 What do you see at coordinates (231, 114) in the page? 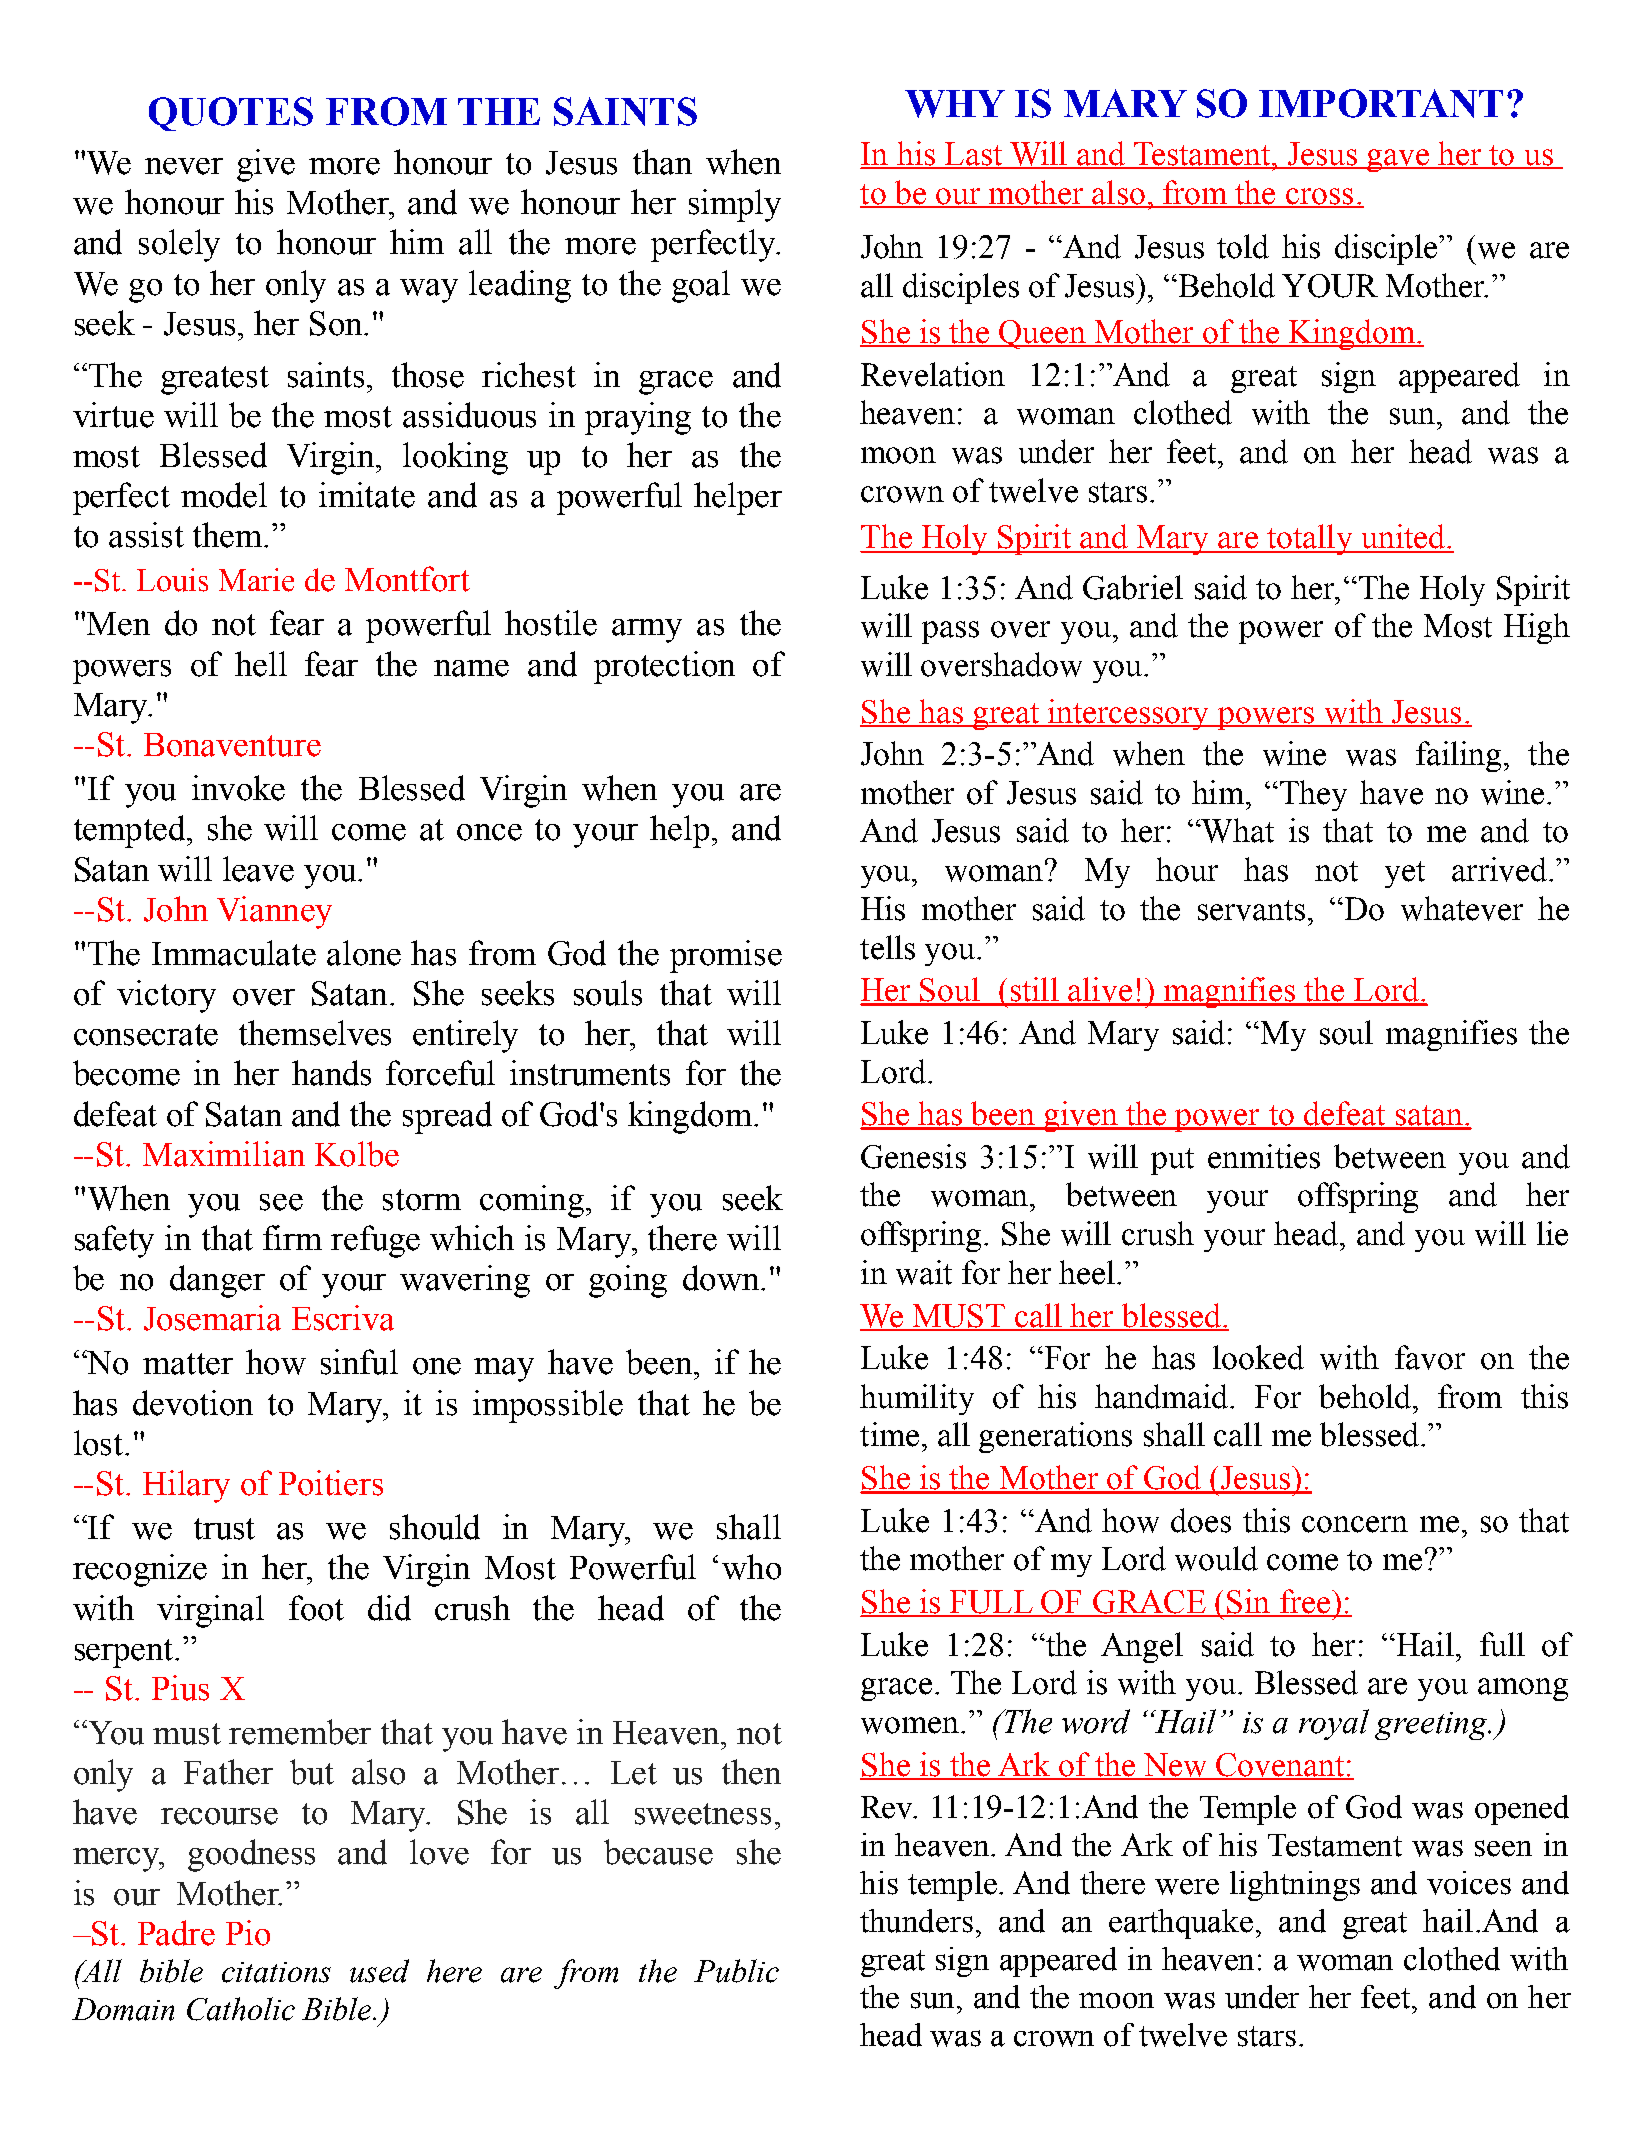
I see `QUOTES` at bounding box center [231, 114].
